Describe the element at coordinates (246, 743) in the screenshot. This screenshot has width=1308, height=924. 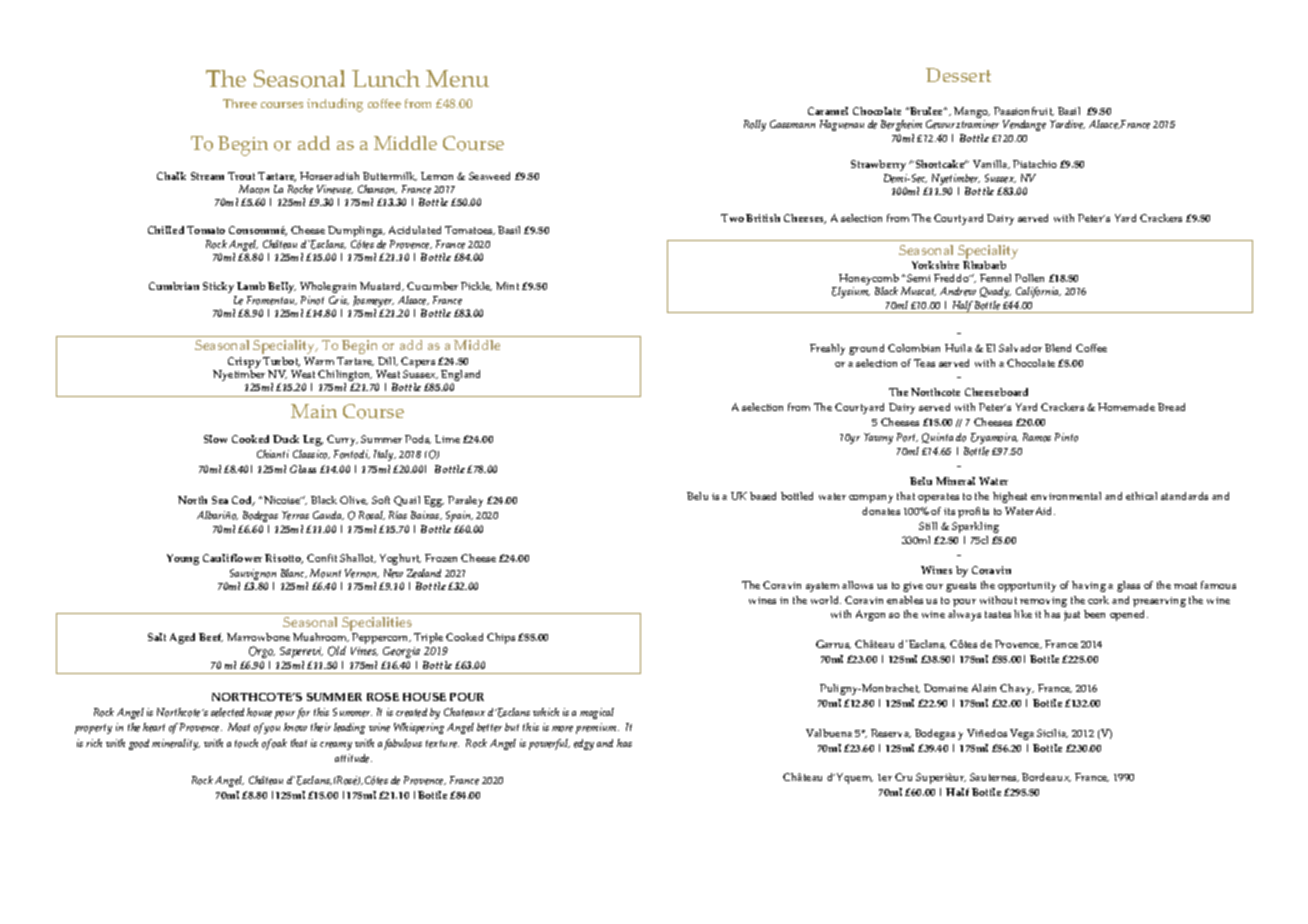
I see `touch` at that location.
